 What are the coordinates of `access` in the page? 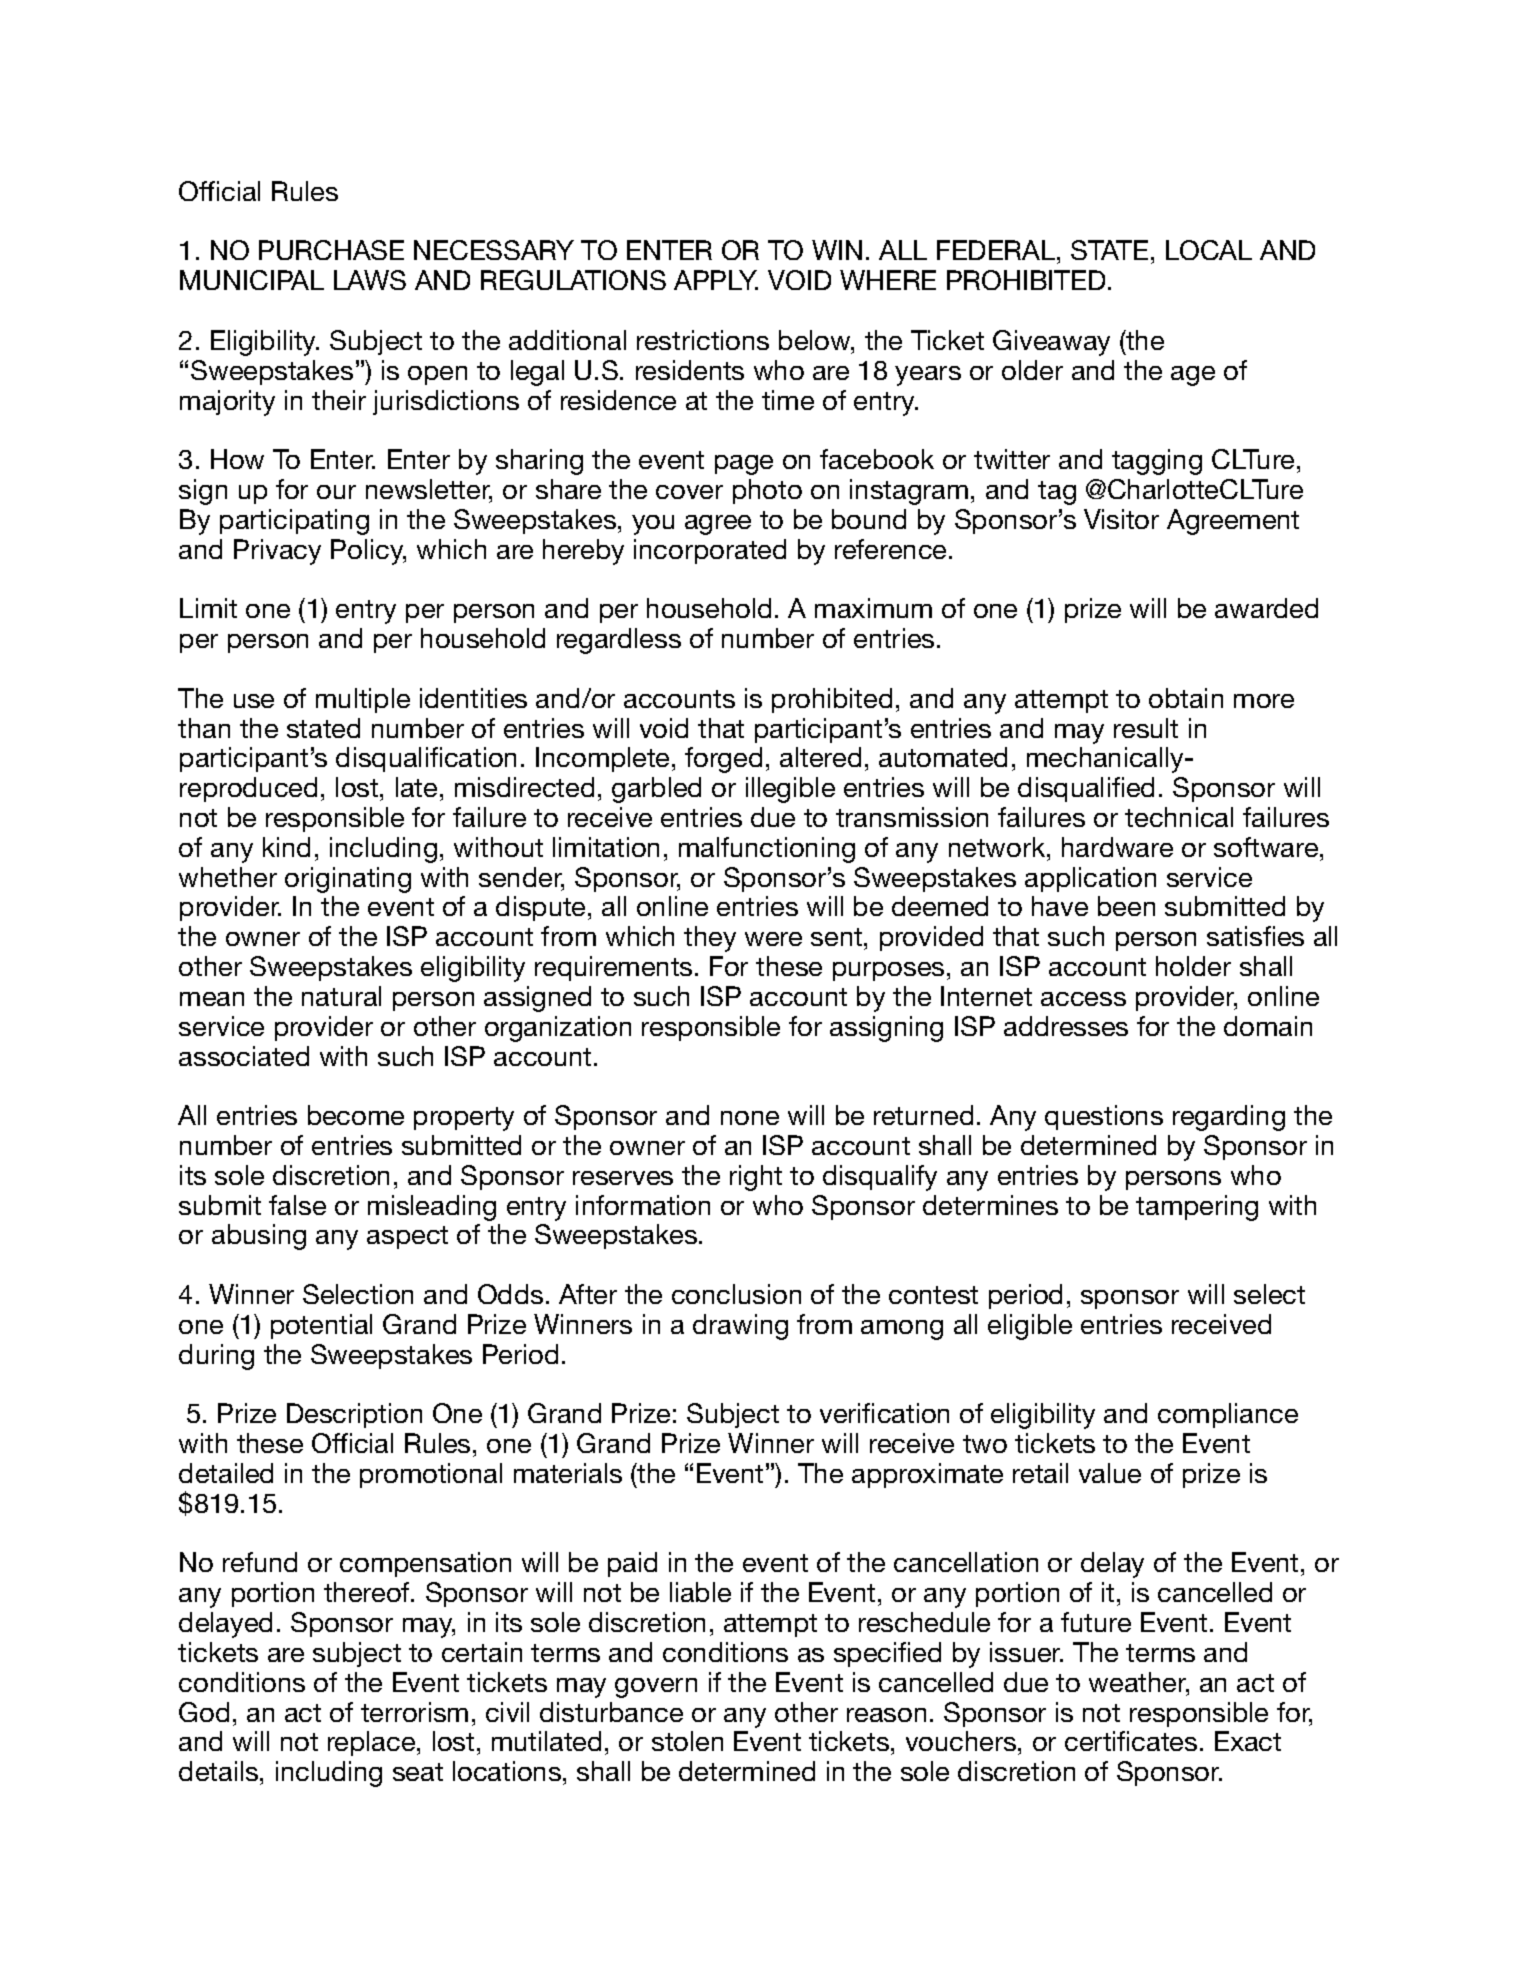 It's located at (1083, 999).
